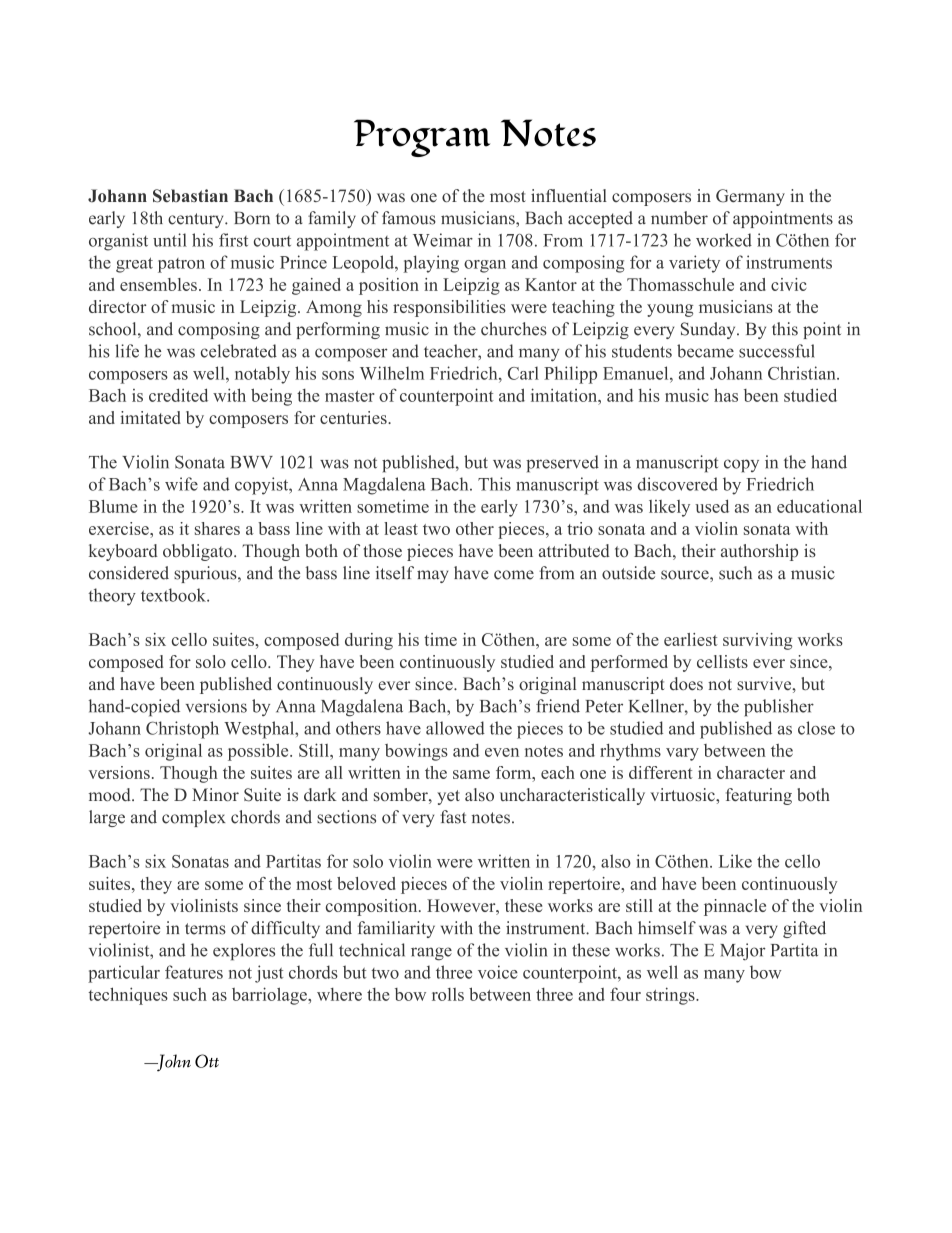 This document has height=1233, width=952. What do you see at coordinates (455, 728) in the document?
I see `allowed` at bounding box center [455, 728].
